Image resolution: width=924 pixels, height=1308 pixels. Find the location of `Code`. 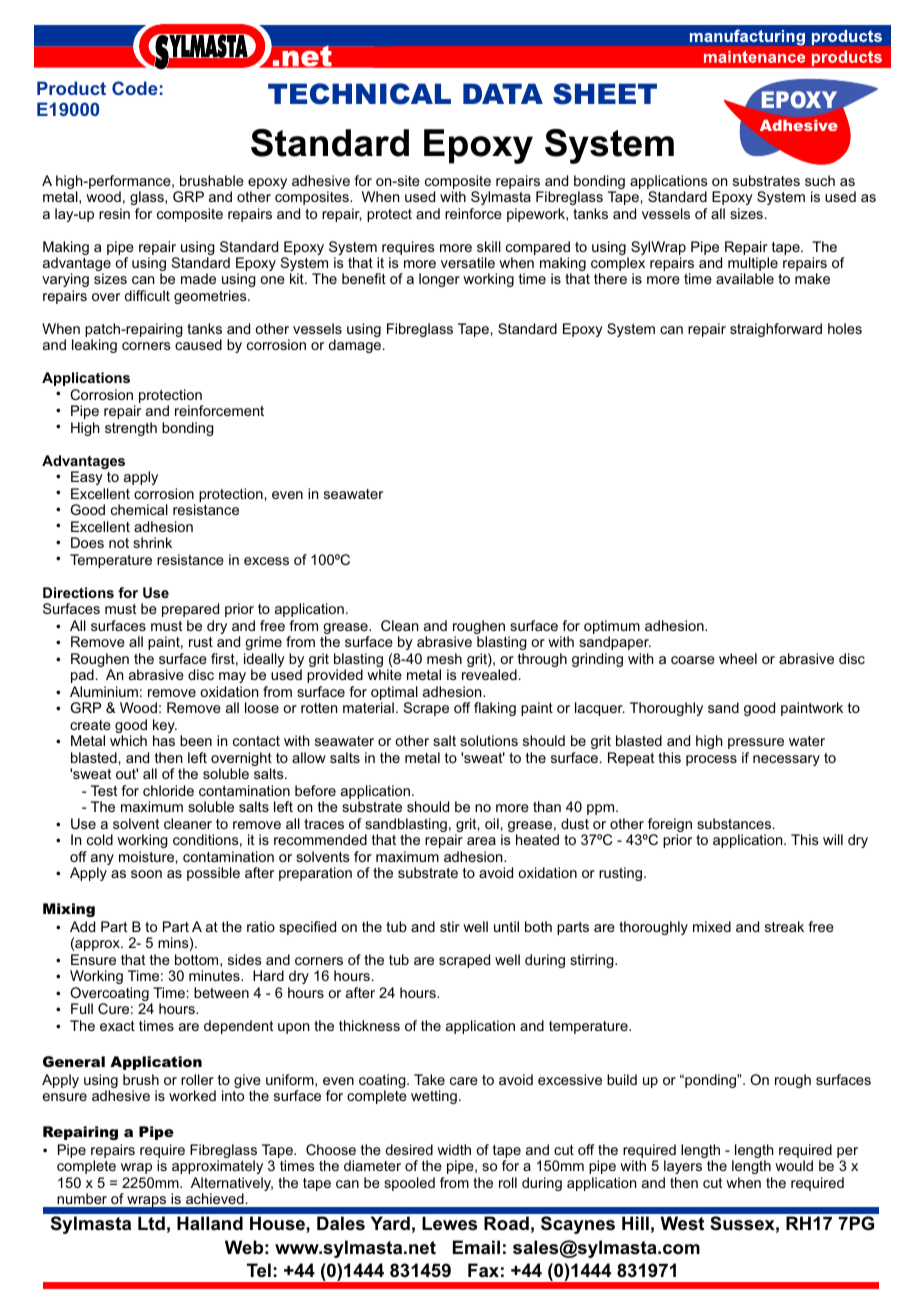

Code is located at coordinates (135, 88).
